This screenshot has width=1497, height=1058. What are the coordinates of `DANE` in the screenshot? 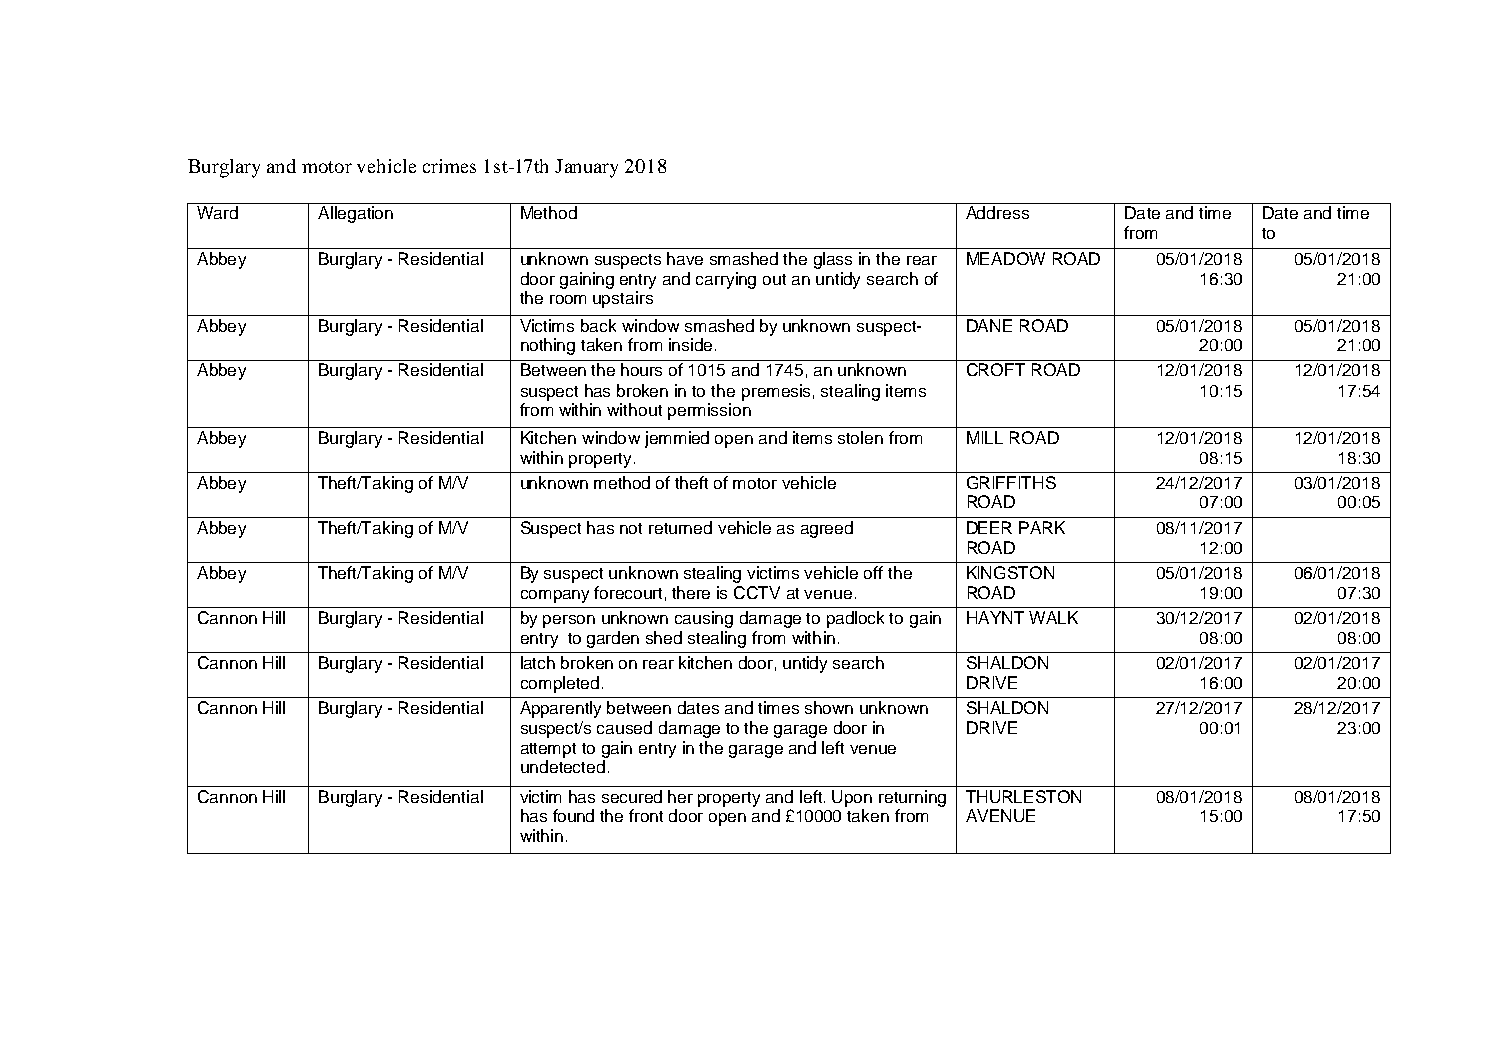 It's located at (989, 325).
